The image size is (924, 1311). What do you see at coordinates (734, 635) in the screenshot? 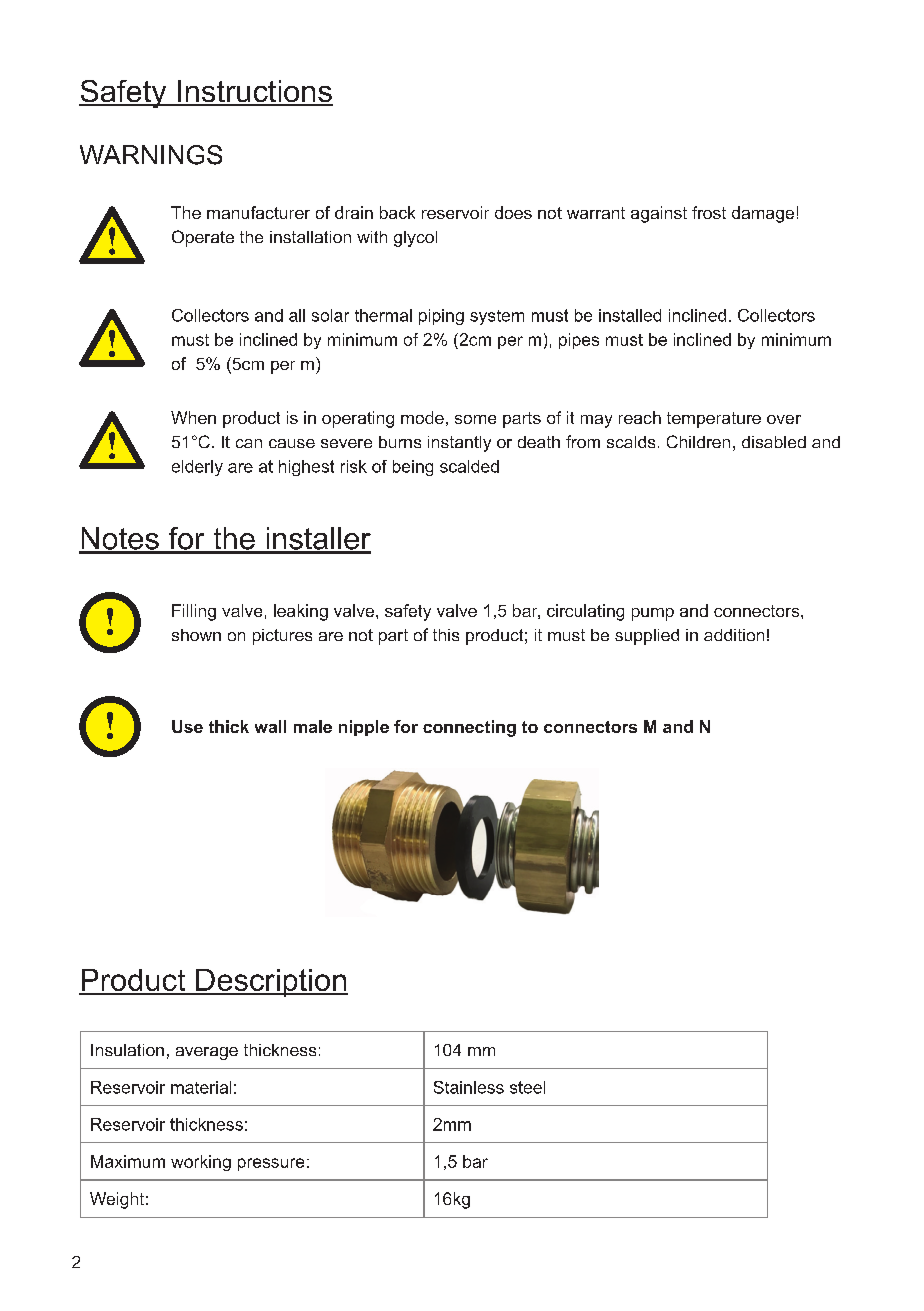
I see `addition` at bounding box center [734, 635].
